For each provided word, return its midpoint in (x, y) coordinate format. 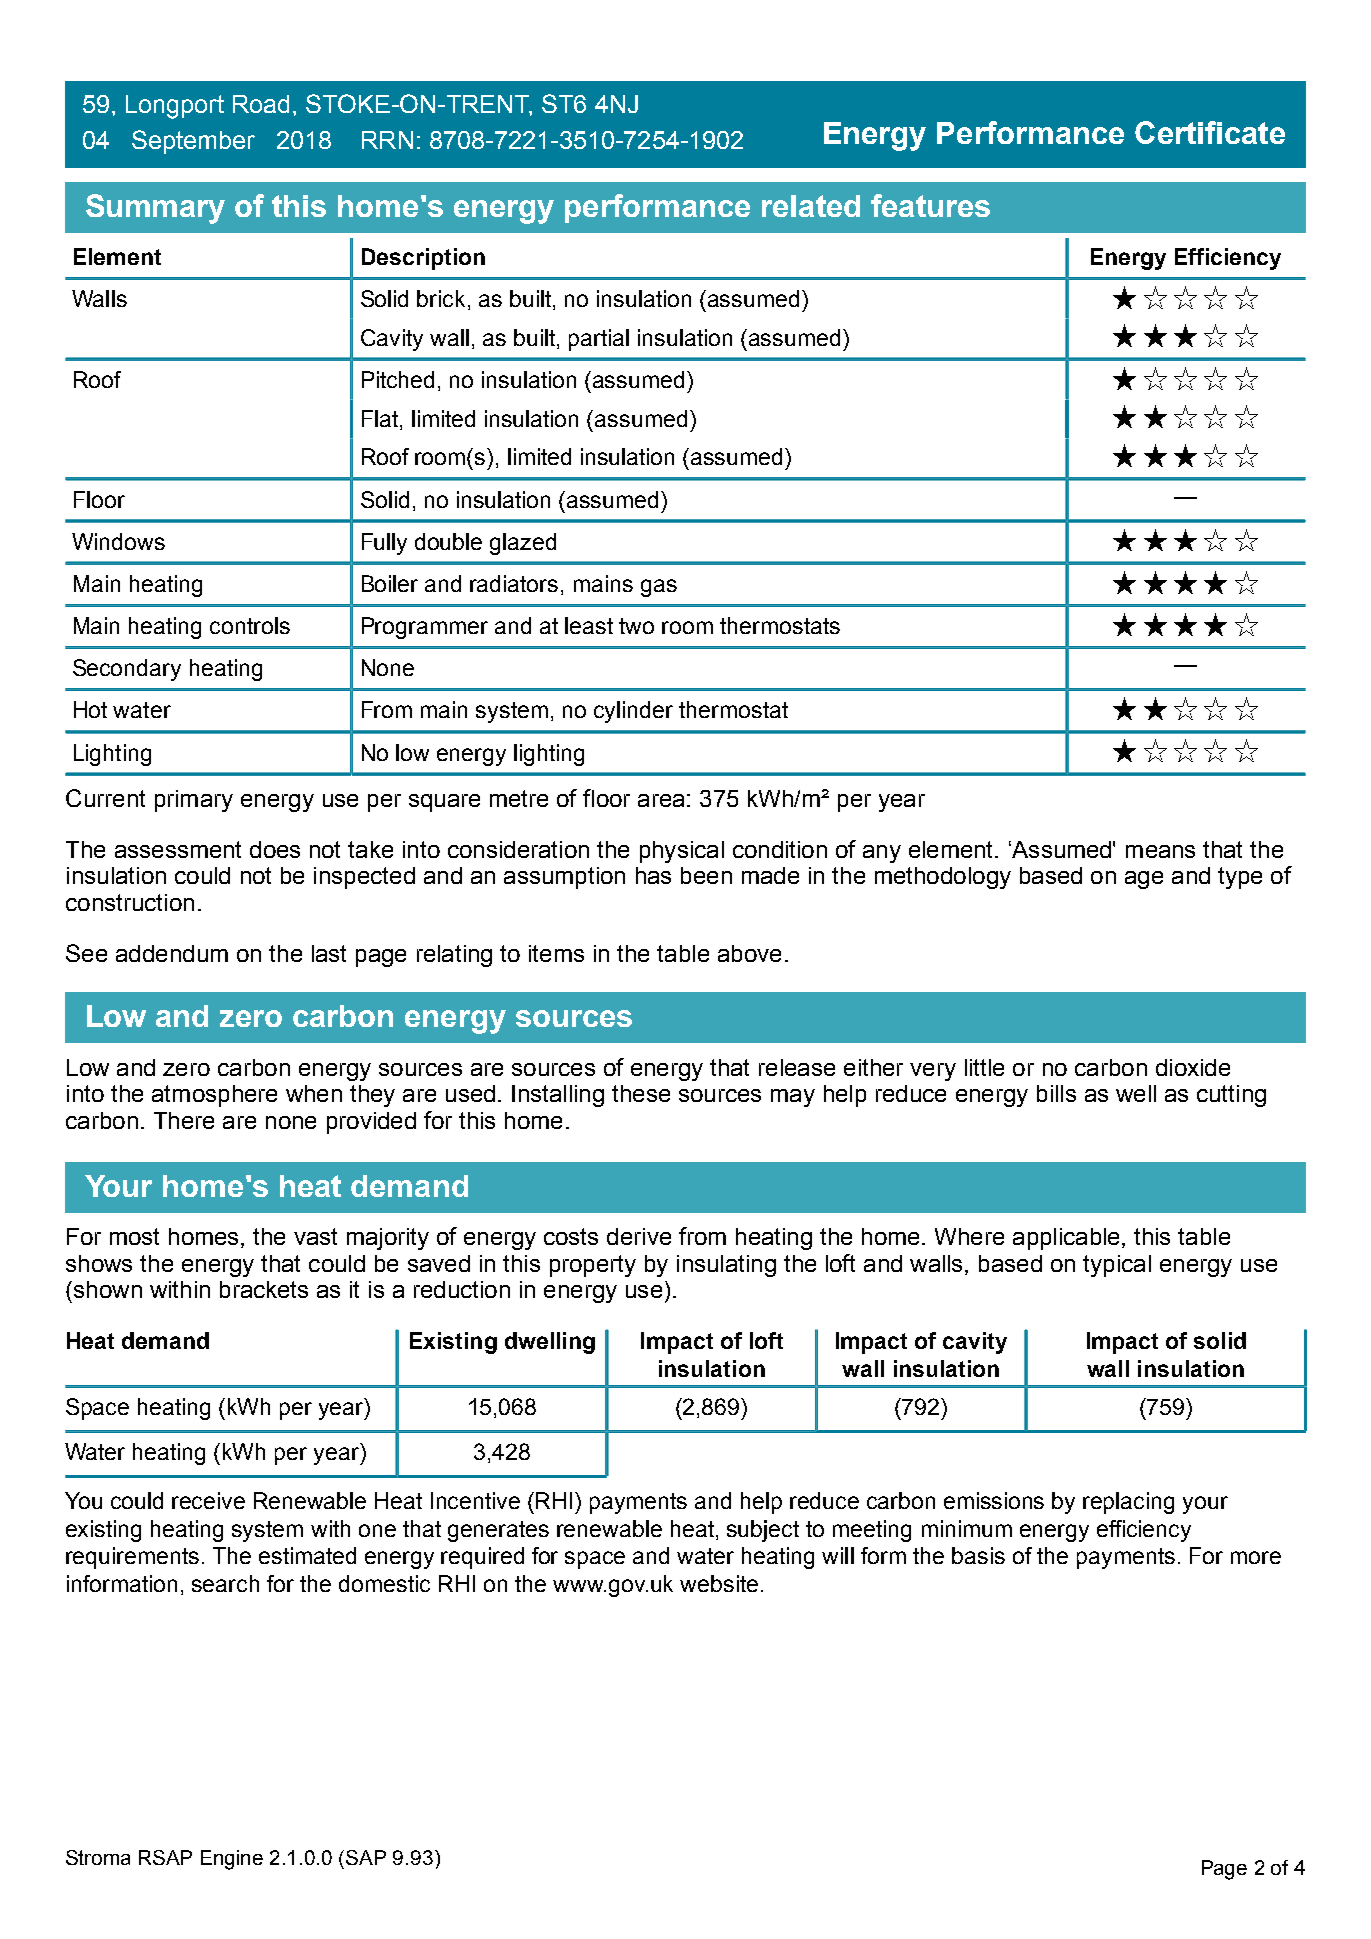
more (1256, 1557)
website (719, 1583)
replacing (1128, 1503)
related (811, 206)
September (193, 142)
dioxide (1193, 1067)
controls (250, 625)
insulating (726, 1266)
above (749, 953)
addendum (172, 953)
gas (659, 588)
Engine (232, 1860)
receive (208, 1500)
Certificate (1210, 132)
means (1160, 851)
